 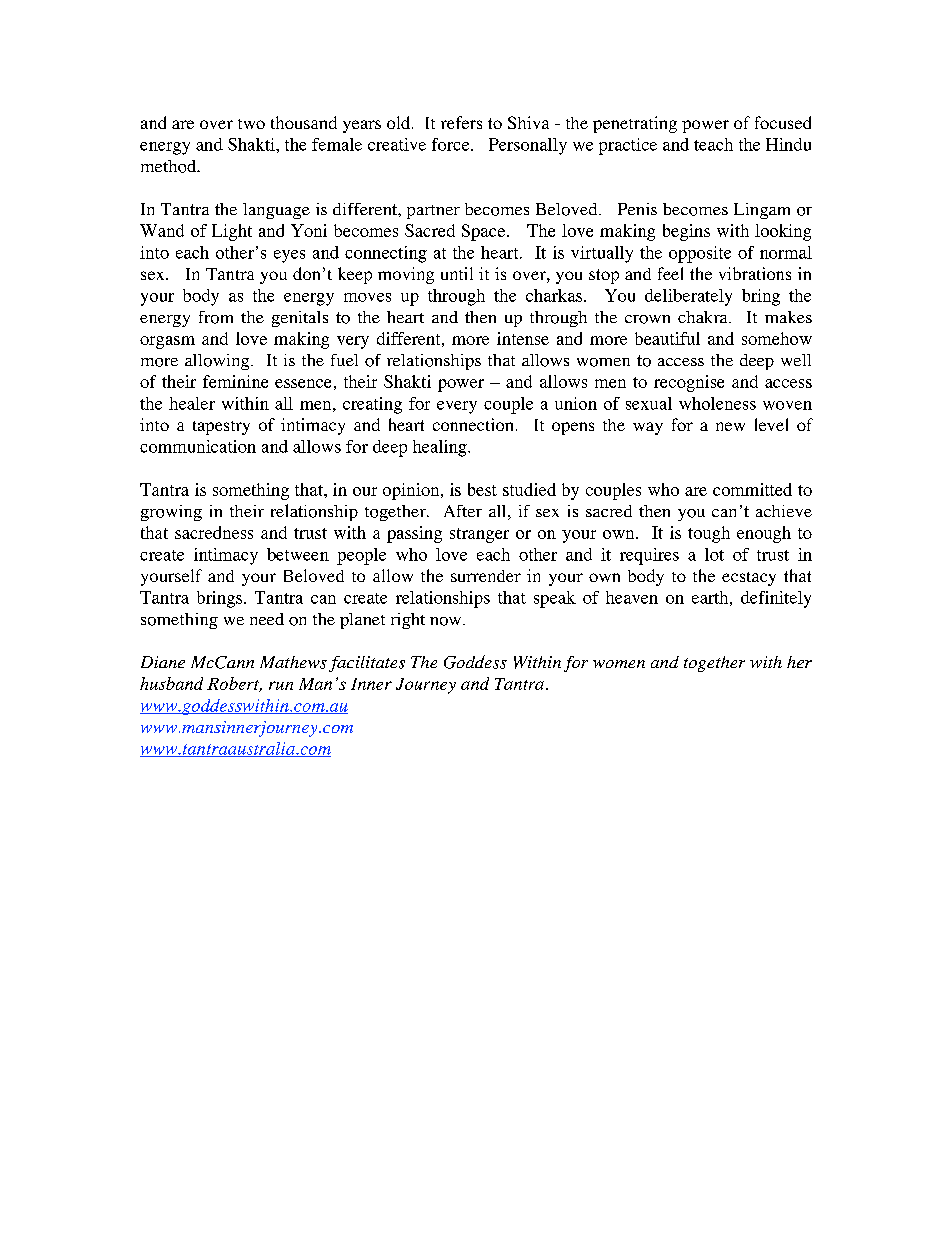 What do you see at coordinates (251, 124) in the screenshot?
I see `two` at bounding box center [251, 124].
